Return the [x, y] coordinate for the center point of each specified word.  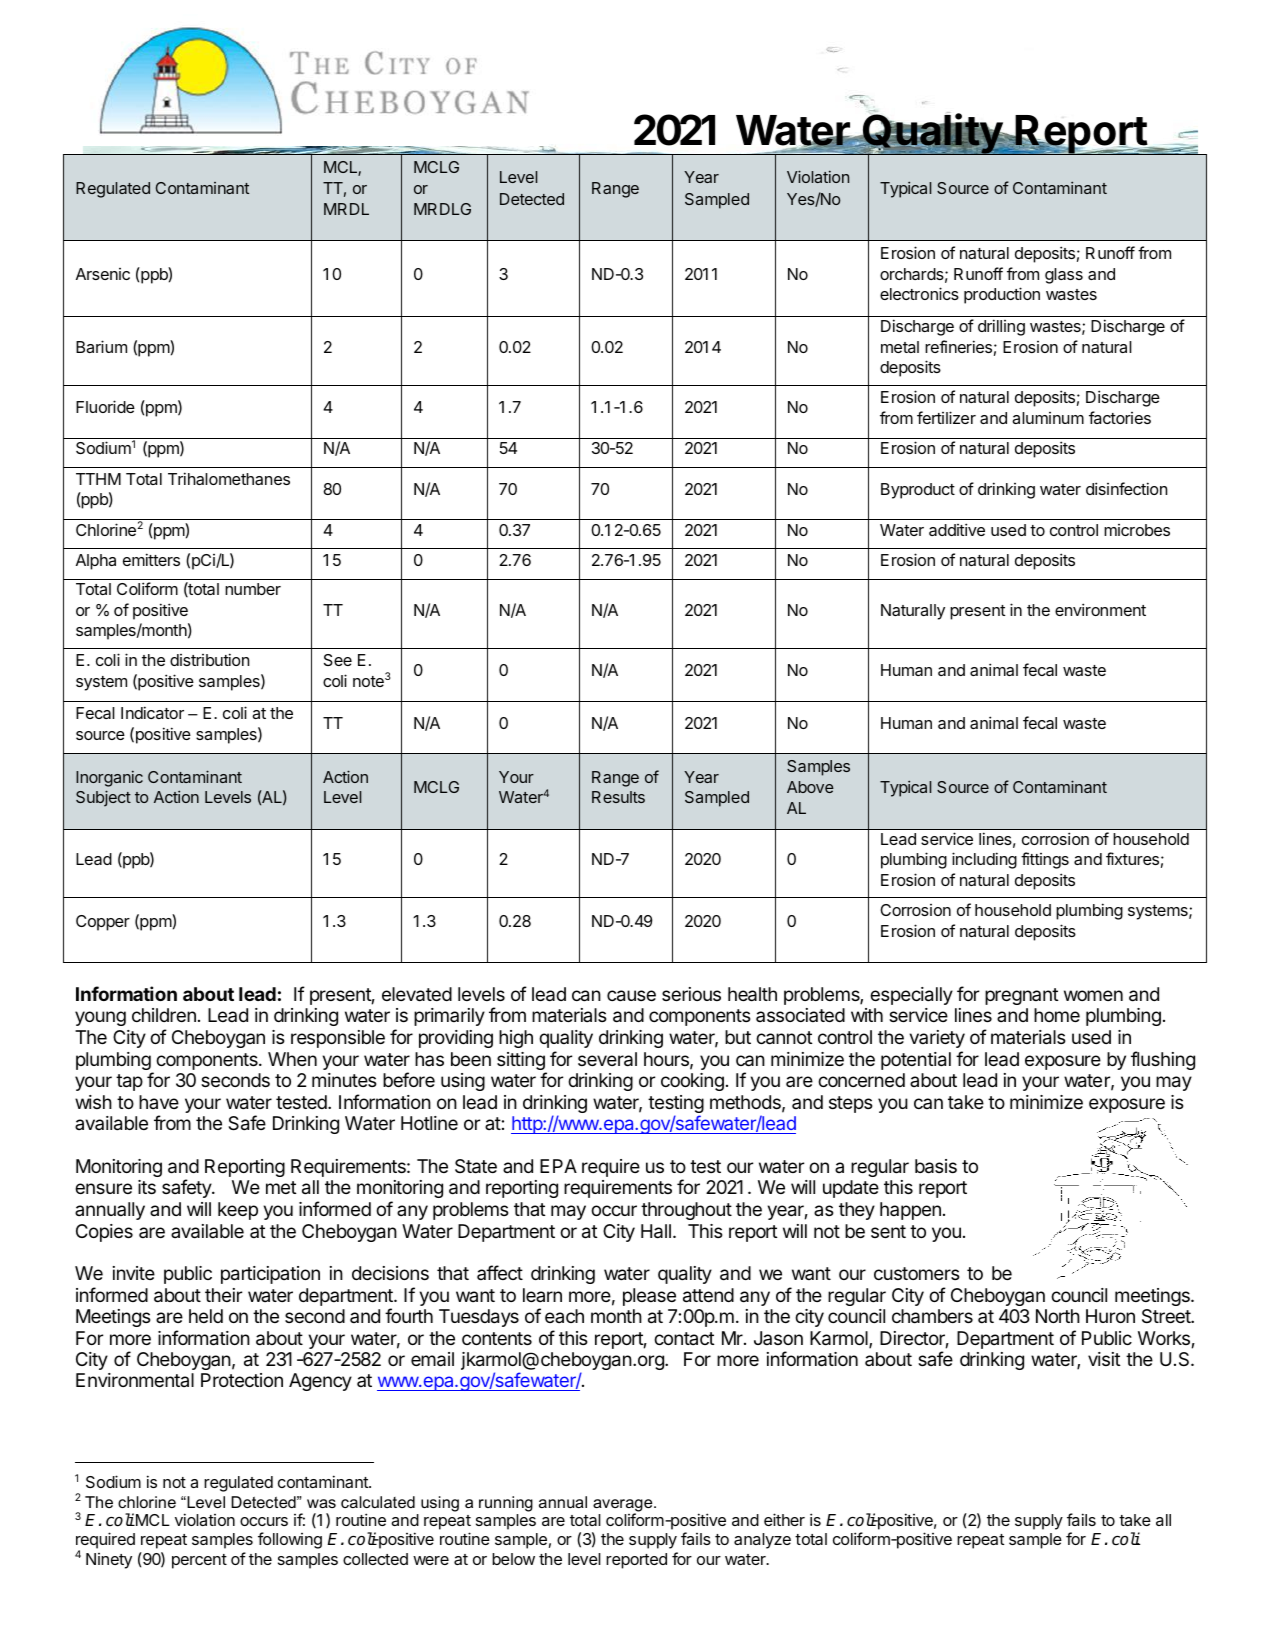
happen [910, 1211]
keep [238, 1211]
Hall [656, 1231]
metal [900, 347]
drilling [1001, 327]
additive [957, 529]
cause [631, 996]
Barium [101, 346]
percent [199, 1561]
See [338, 660]
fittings [1045, 860]
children [164, 1015]
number [253, 589]
